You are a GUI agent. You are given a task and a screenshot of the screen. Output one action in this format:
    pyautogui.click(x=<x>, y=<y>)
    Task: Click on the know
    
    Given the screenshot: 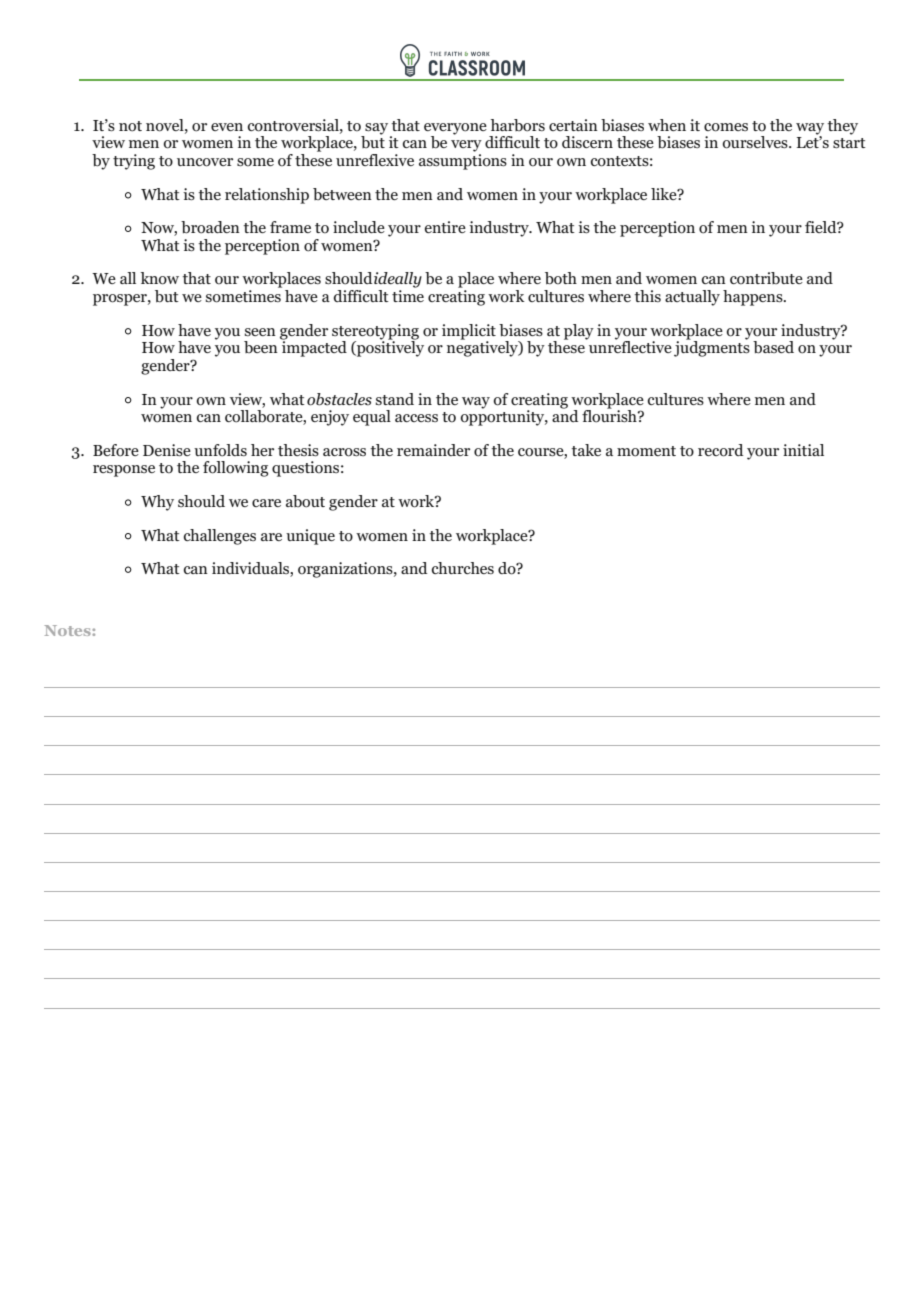 What is the action you would take?
    pyautogui.click(x=160, y=278)
